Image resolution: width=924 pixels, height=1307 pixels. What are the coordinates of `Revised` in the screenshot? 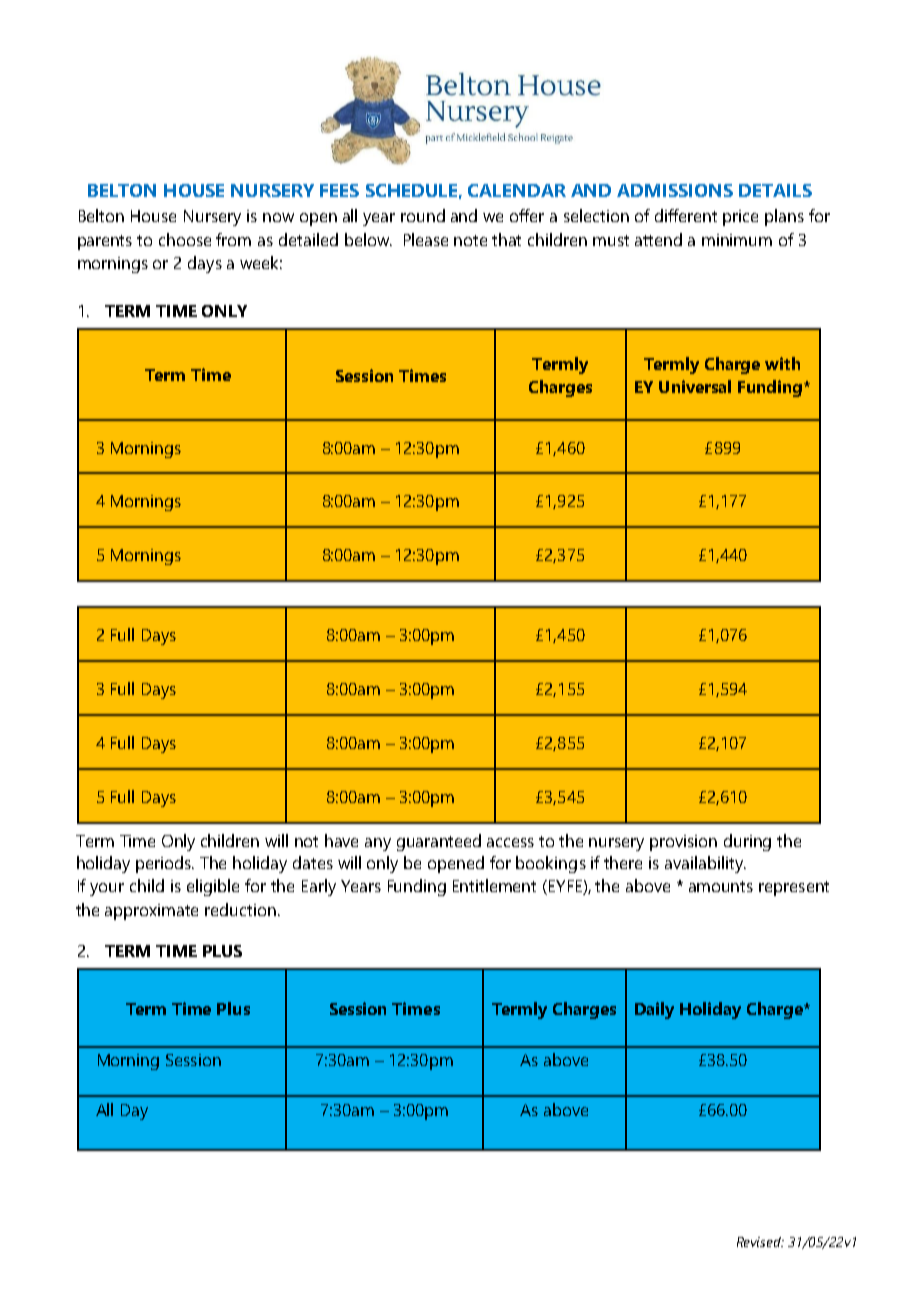 It's located at (760, 1242).
